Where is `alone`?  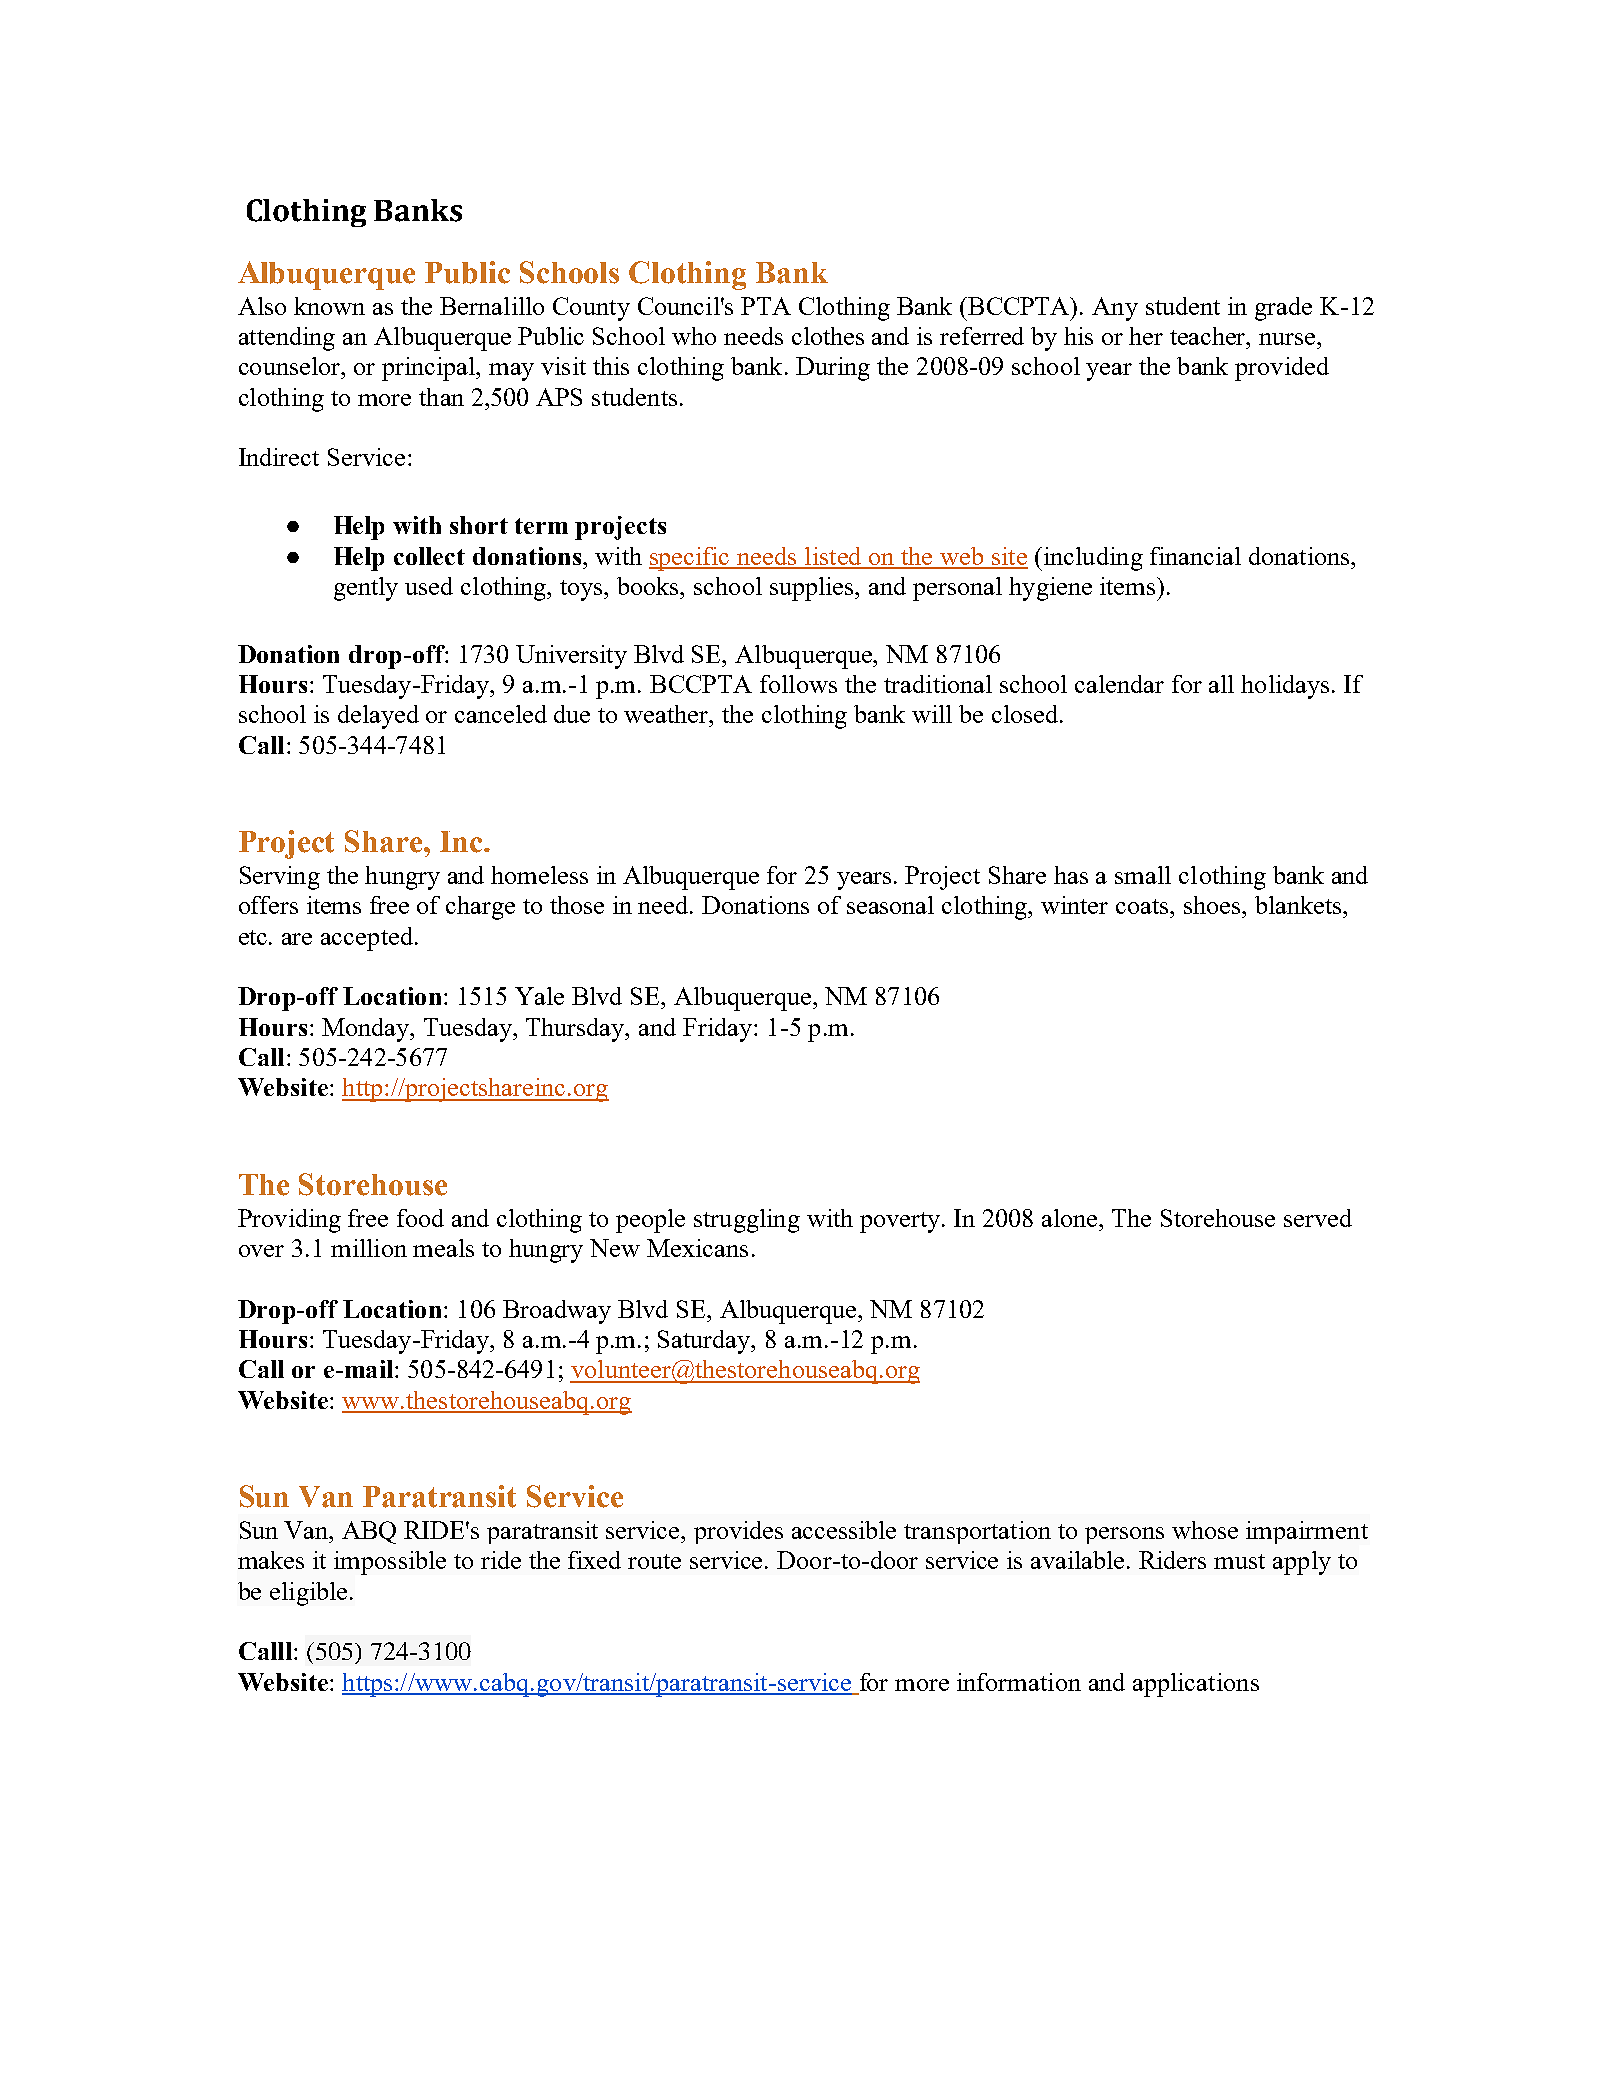
alone is located at coordinates (1071, 1218).
